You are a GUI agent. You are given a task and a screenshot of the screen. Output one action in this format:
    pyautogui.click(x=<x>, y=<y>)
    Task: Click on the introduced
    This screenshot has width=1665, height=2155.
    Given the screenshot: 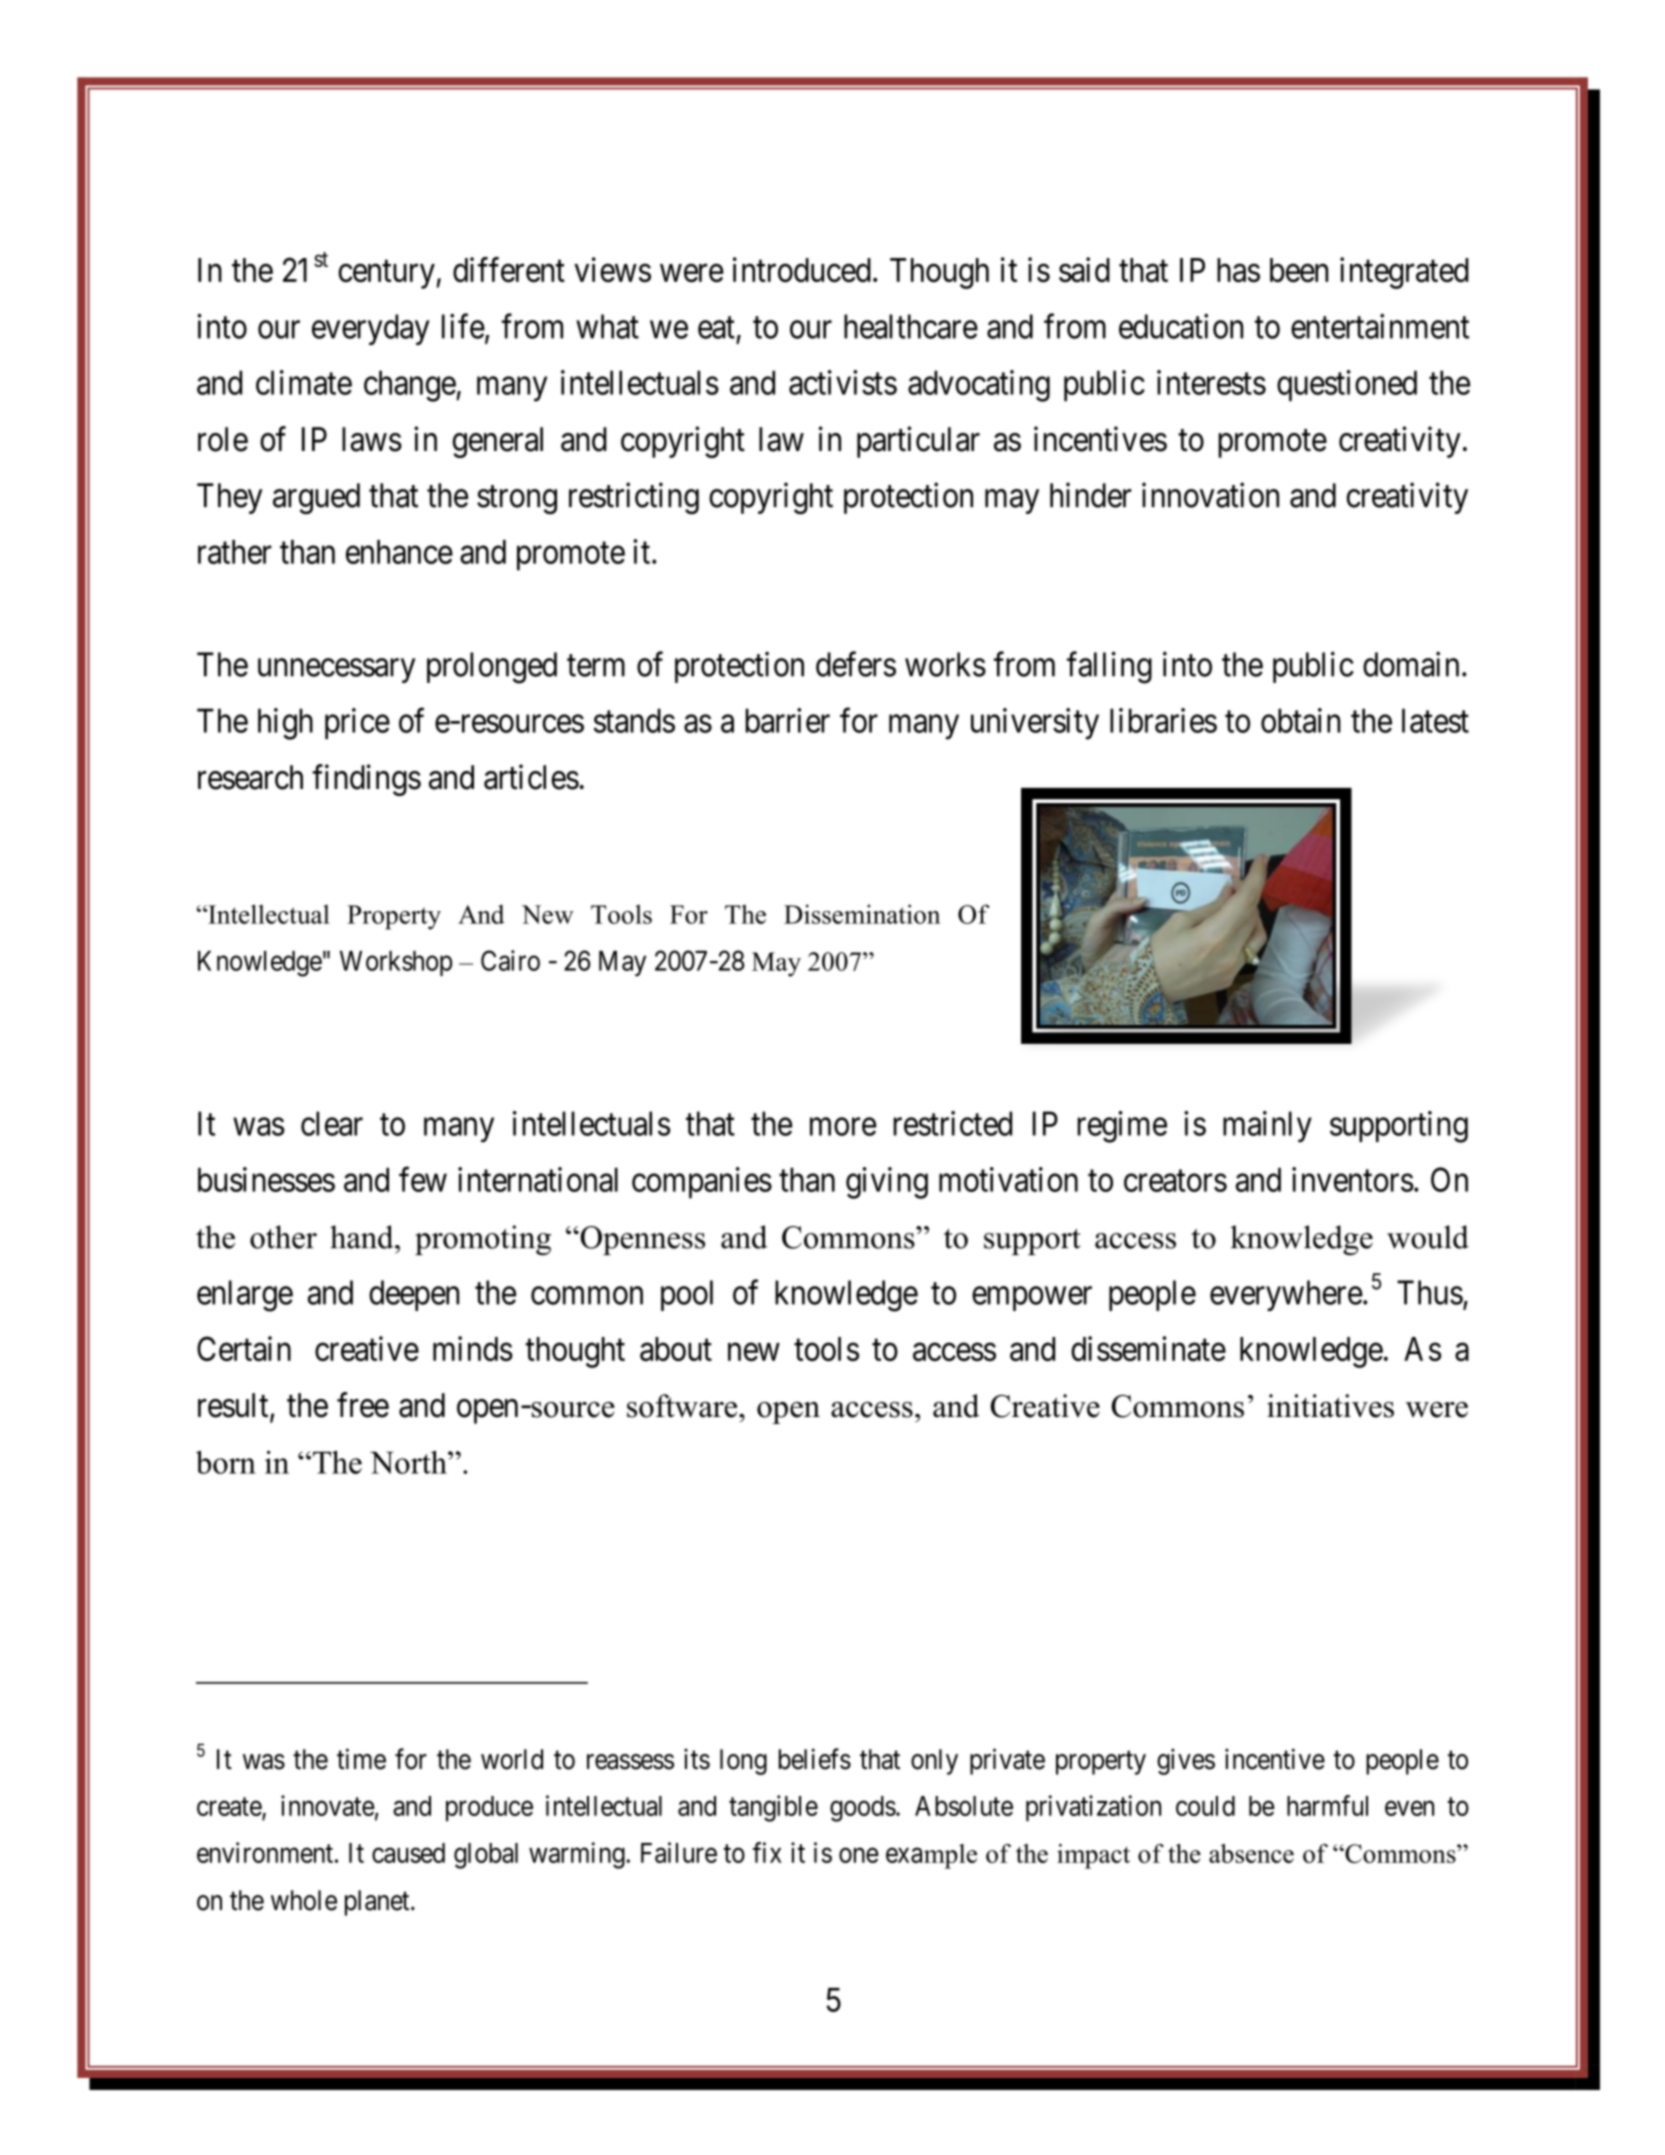 What is the action you would take?
    pyautogui.click(x=802, y=269)
